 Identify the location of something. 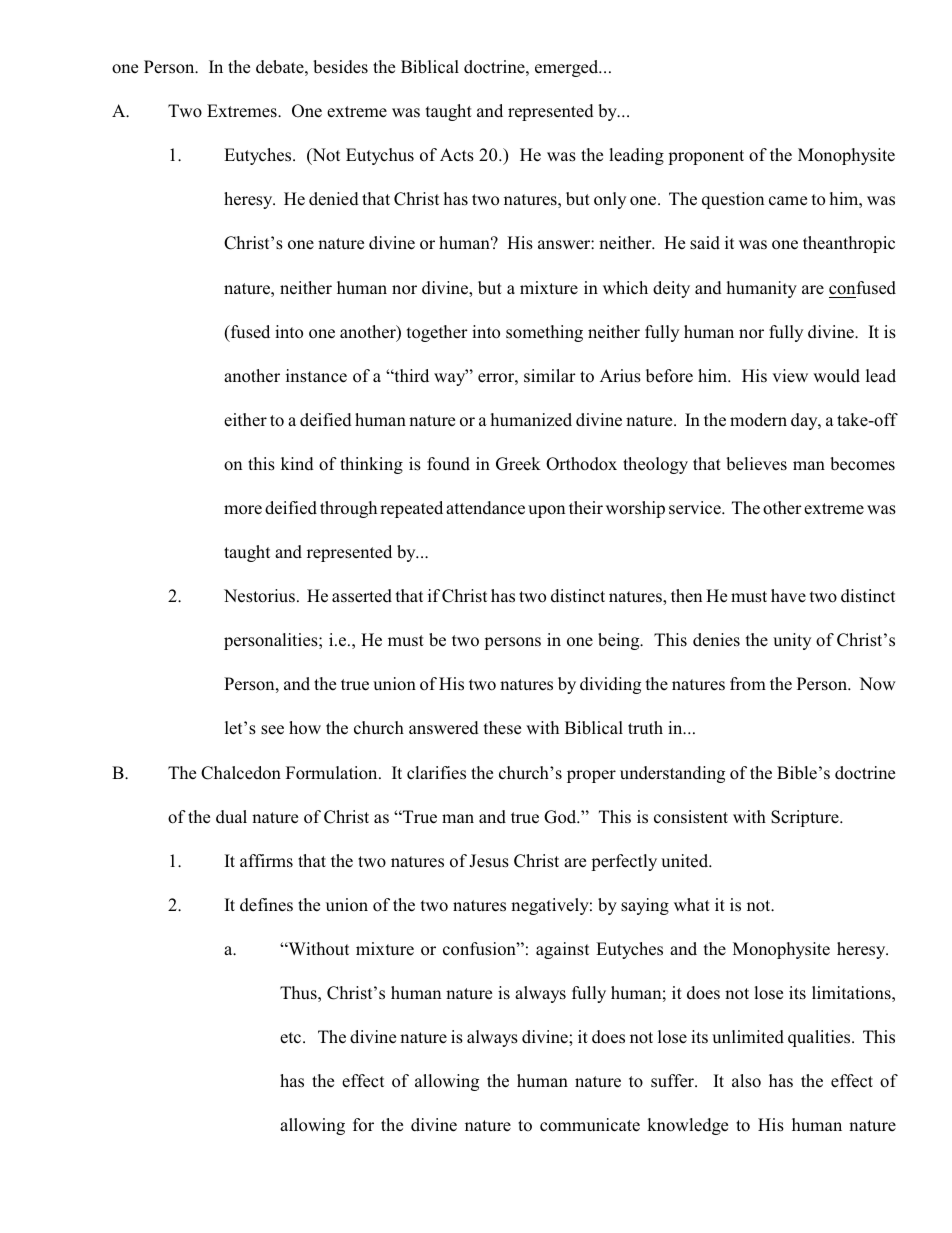
(544, 333).
